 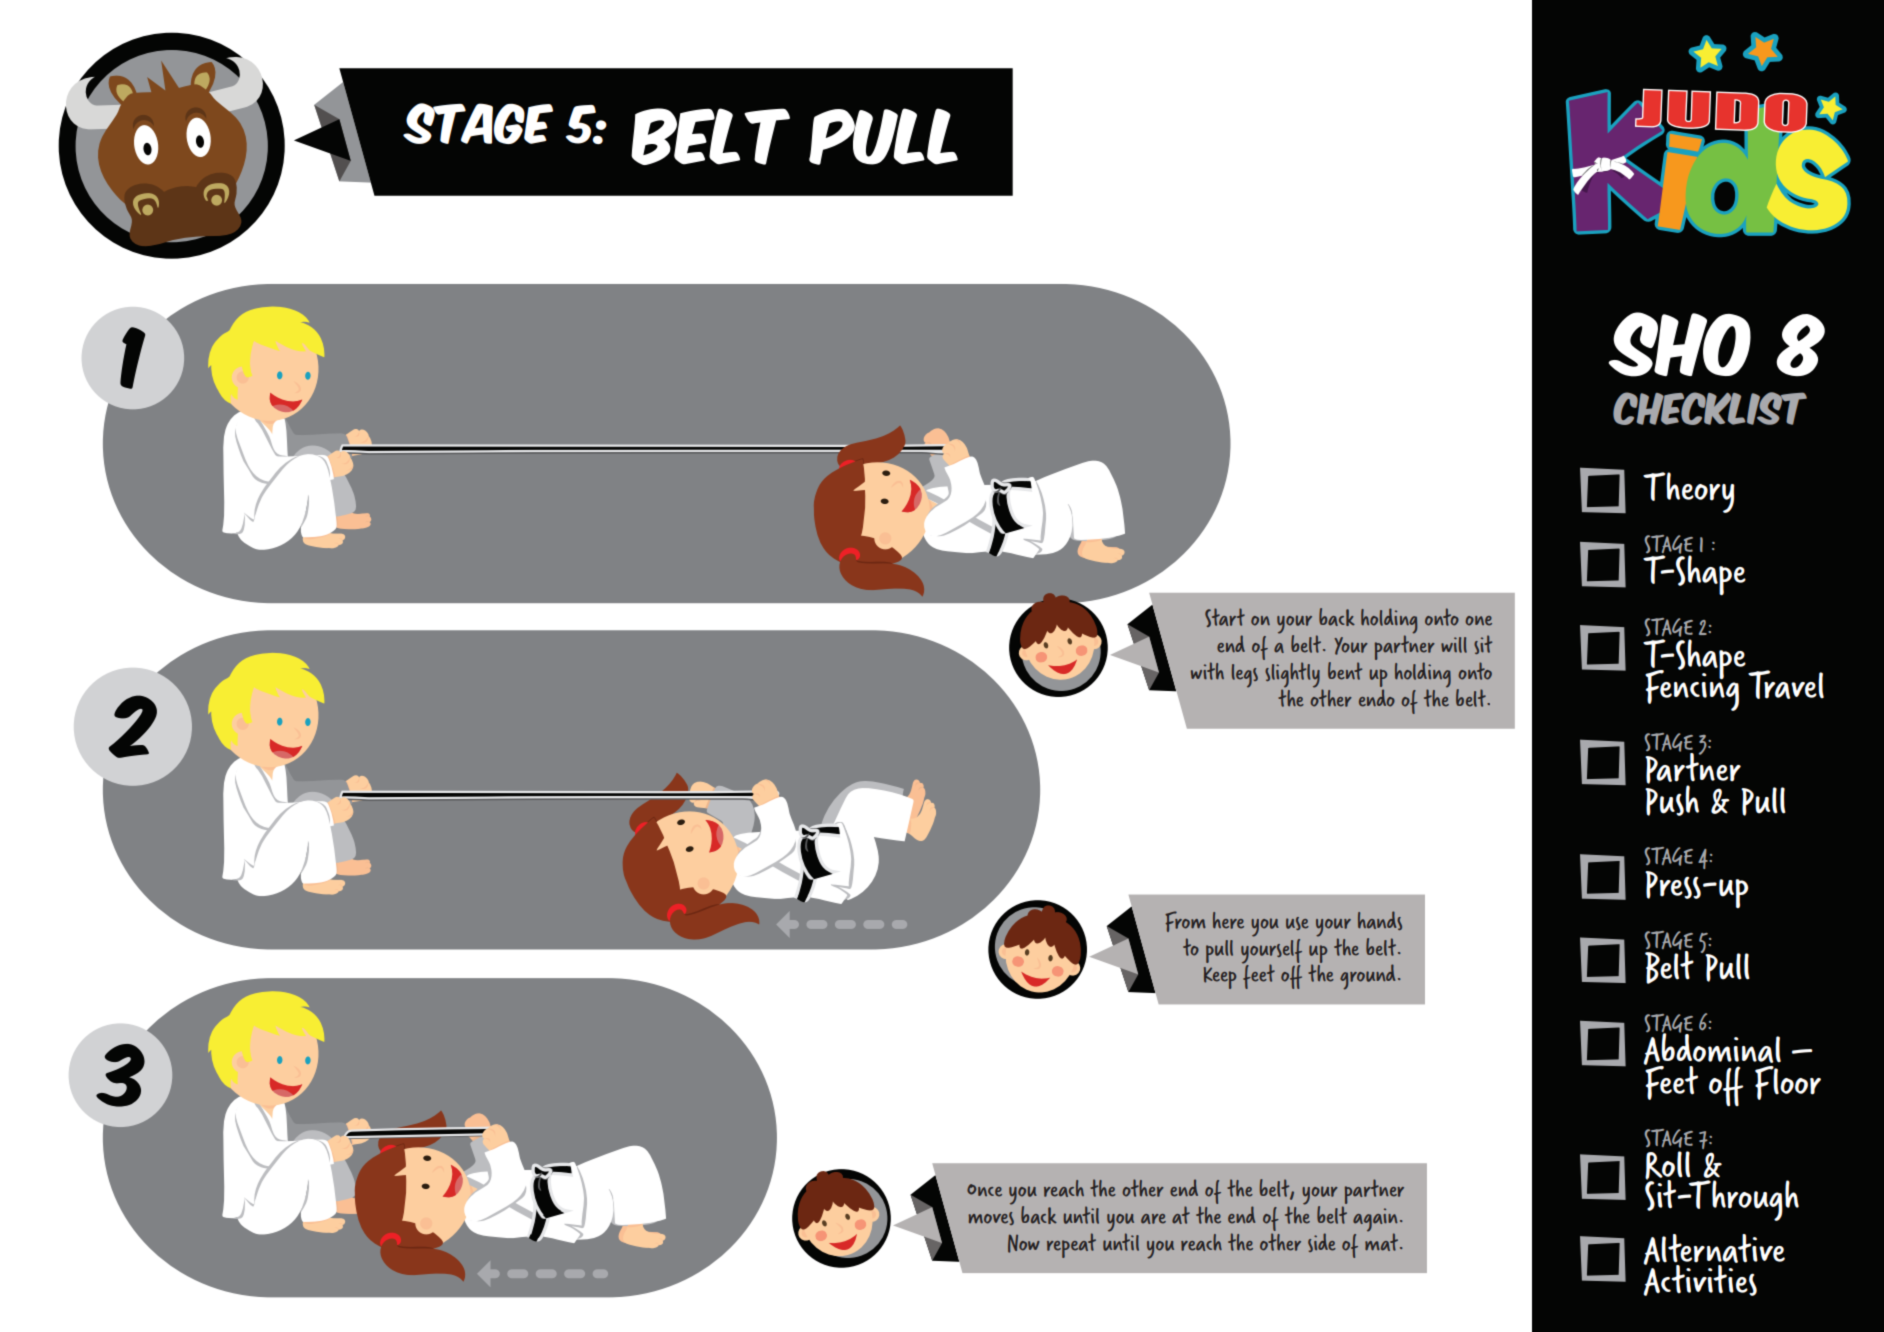 I want to click on Start, so click(x=1225, y=617).
